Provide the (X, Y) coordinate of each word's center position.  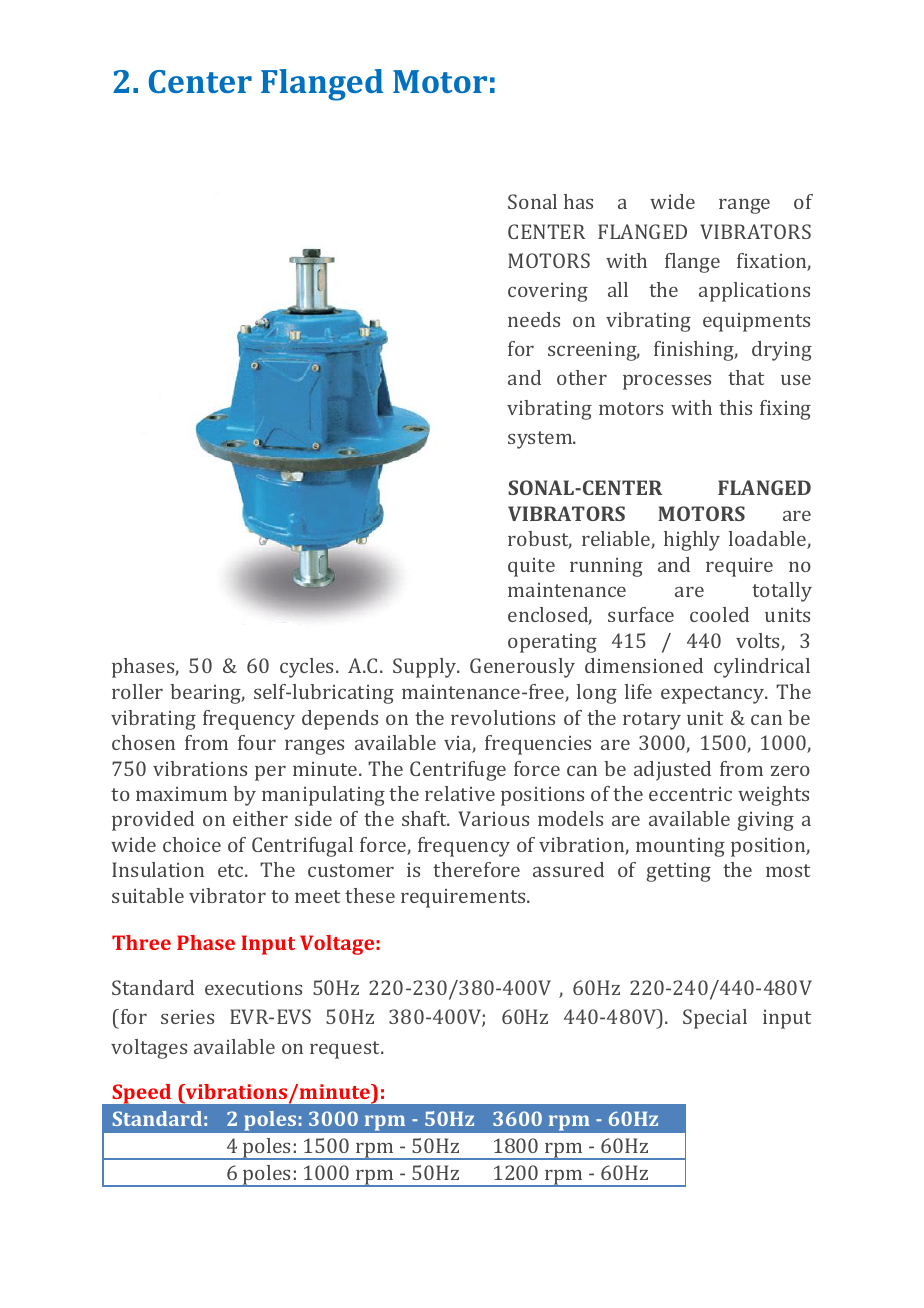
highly (692, 541)
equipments (756, 322)
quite (531, 567)
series (187, 1017)
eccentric (690, 794)
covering (548, 292)
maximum (181, 794)
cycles (308, 668)
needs (534, 319)
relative (460, 793)
